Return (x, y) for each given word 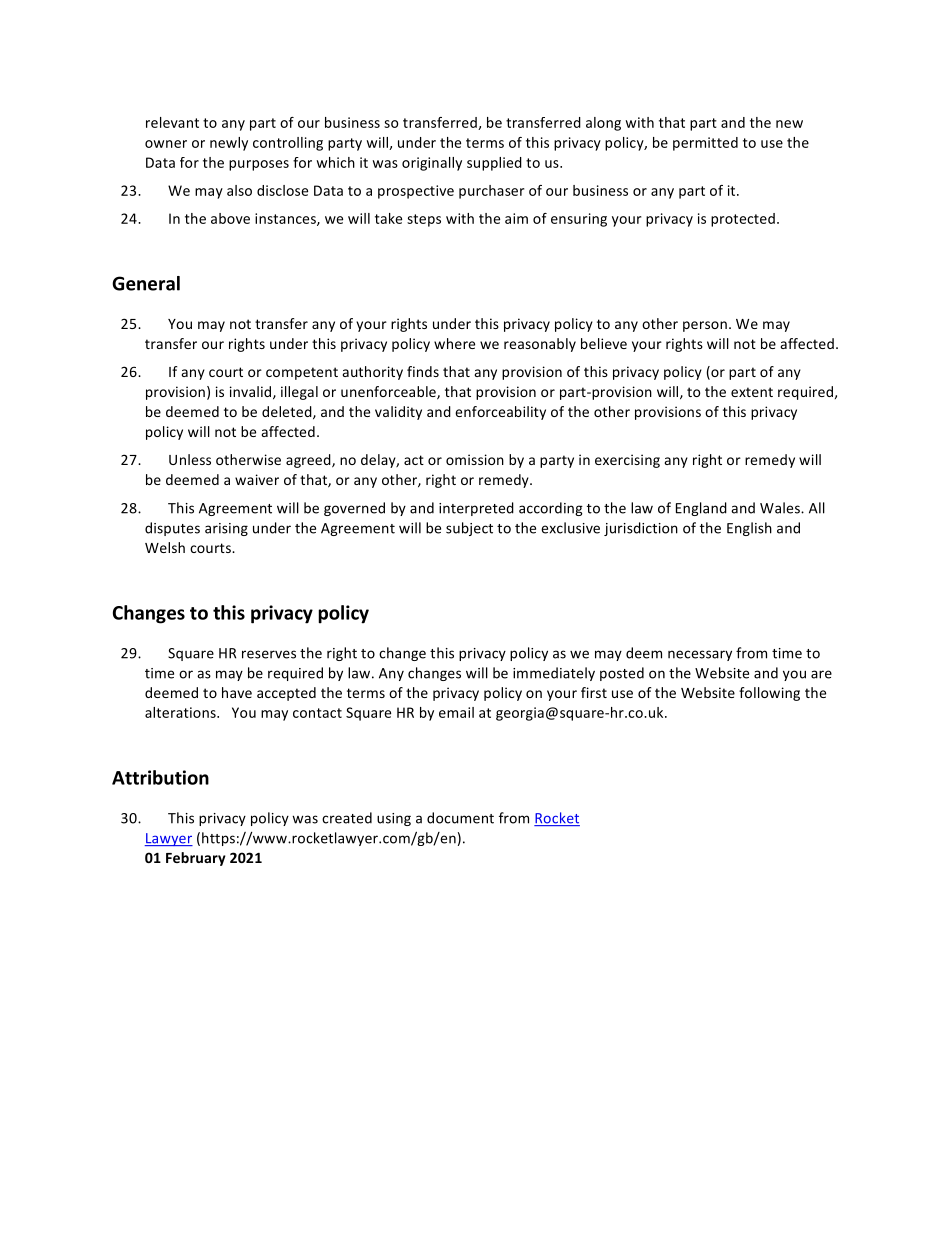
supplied (494, 164)
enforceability (500, 413)
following (769, 694)
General (146, 283)
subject (469, 529)
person (705, 326)
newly (229, 144)
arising (226, 529)
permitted (705, 144)
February (196, 859)
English (749, 529)
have (237, 692)
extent (752, 392)
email (456, 712)
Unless (190, 459)
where (454, 343)
